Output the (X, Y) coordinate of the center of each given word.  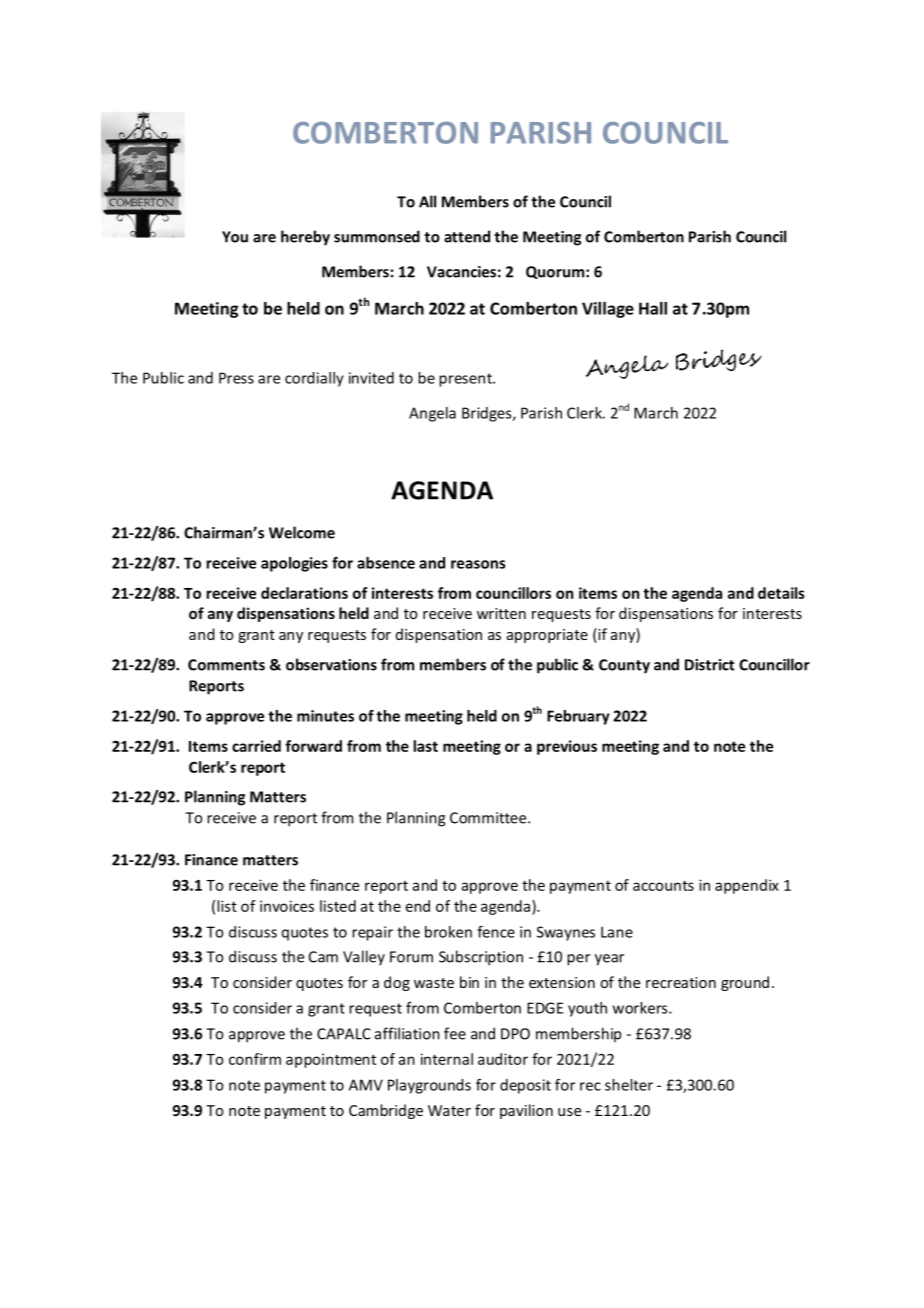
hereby (305, 238)
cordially (314, 379)
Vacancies (461, 272)
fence (496, 932)
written (501, 613)
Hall (653, 308)
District (709, 665)
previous (567, 747)
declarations (304, 593)
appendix (747, 886)
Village (608, 310)
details (781, 593)
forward (313, 746)
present (466, 380)
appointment (331, 1060)
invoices (287, 906)
